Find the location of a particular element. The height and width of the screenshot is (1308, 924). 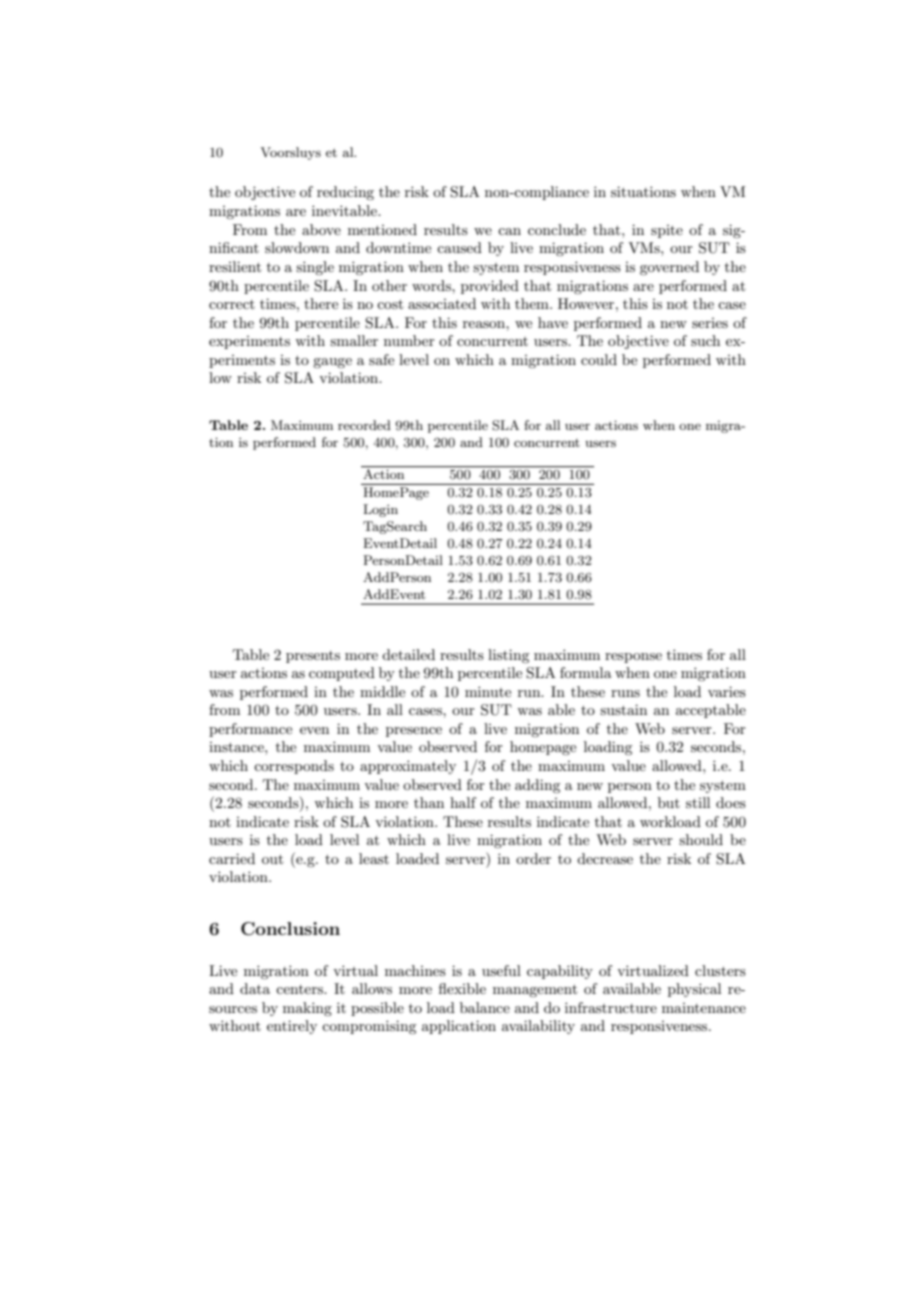

caused is located at coordinates (459, 247).
